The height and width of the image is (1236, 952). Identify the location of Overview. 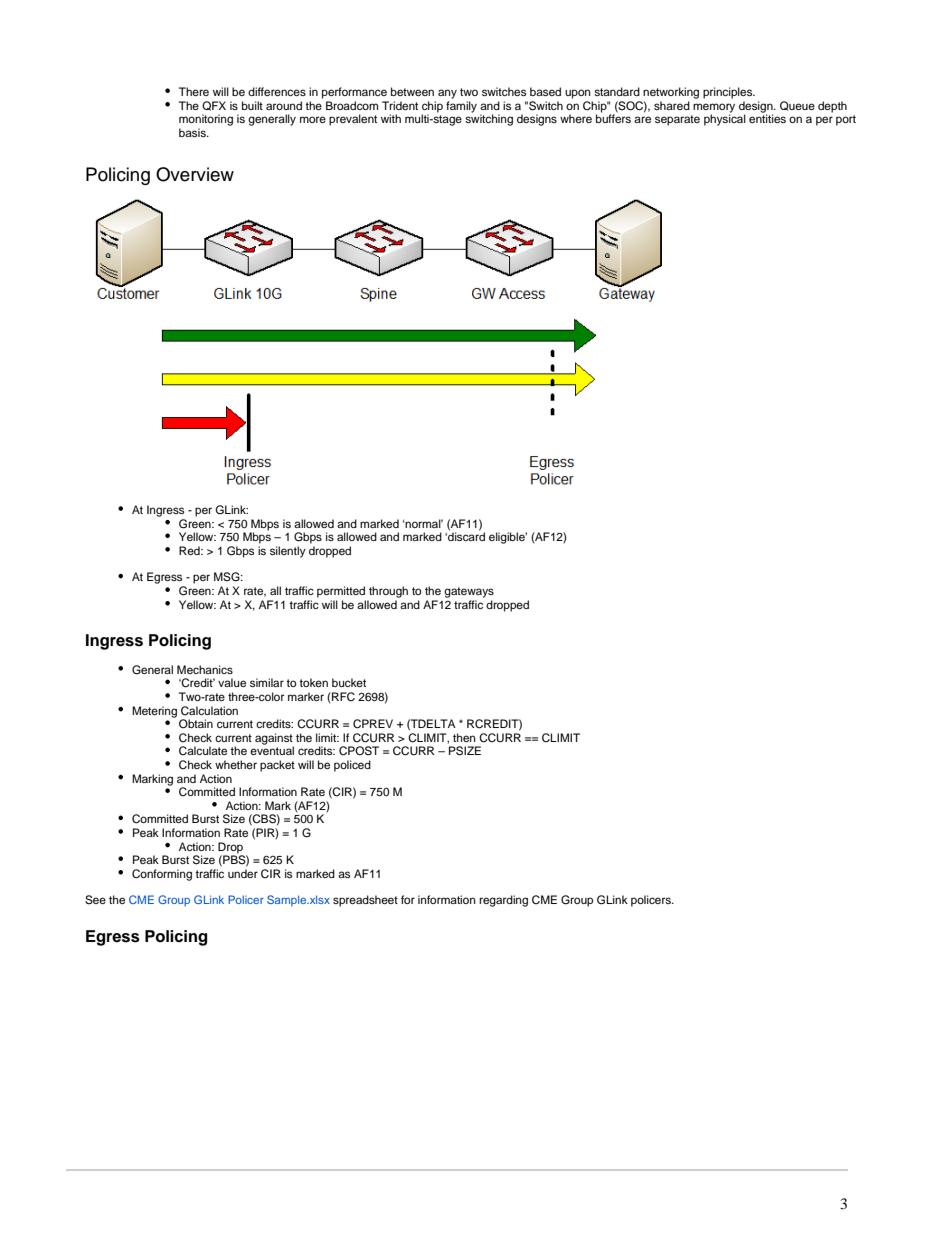
(195, 174).
